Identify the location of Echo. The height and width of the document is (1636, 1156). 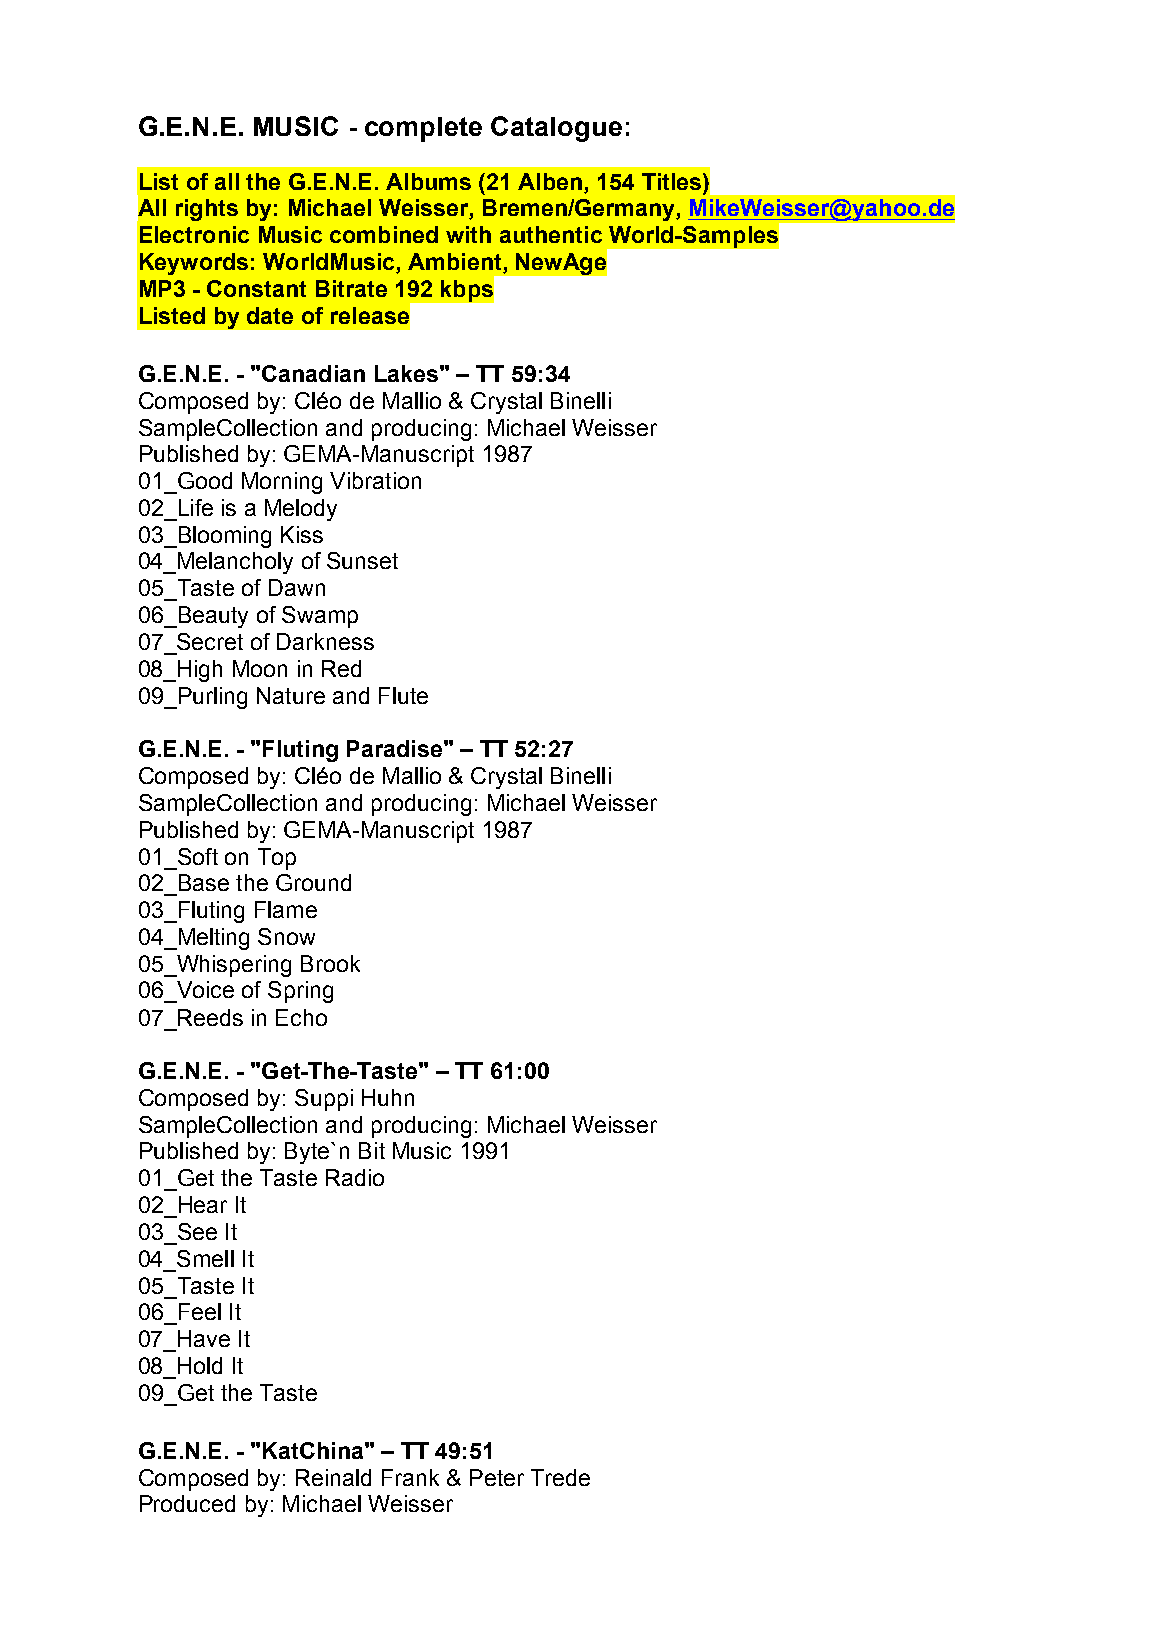
(301, 1017).
